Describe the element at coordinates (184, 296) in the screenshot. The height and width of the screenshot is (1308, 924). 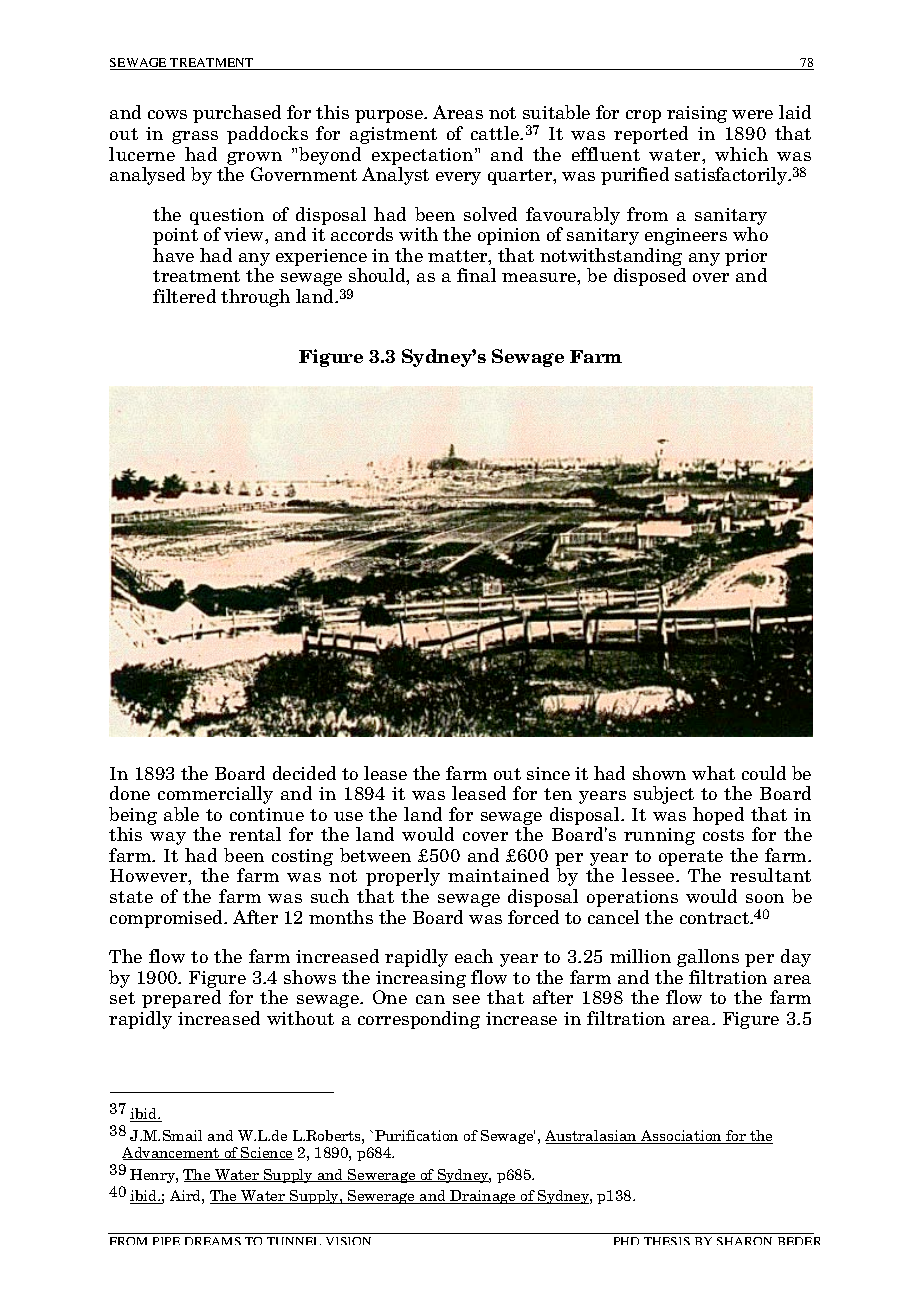
I see `filtered` at that location.
